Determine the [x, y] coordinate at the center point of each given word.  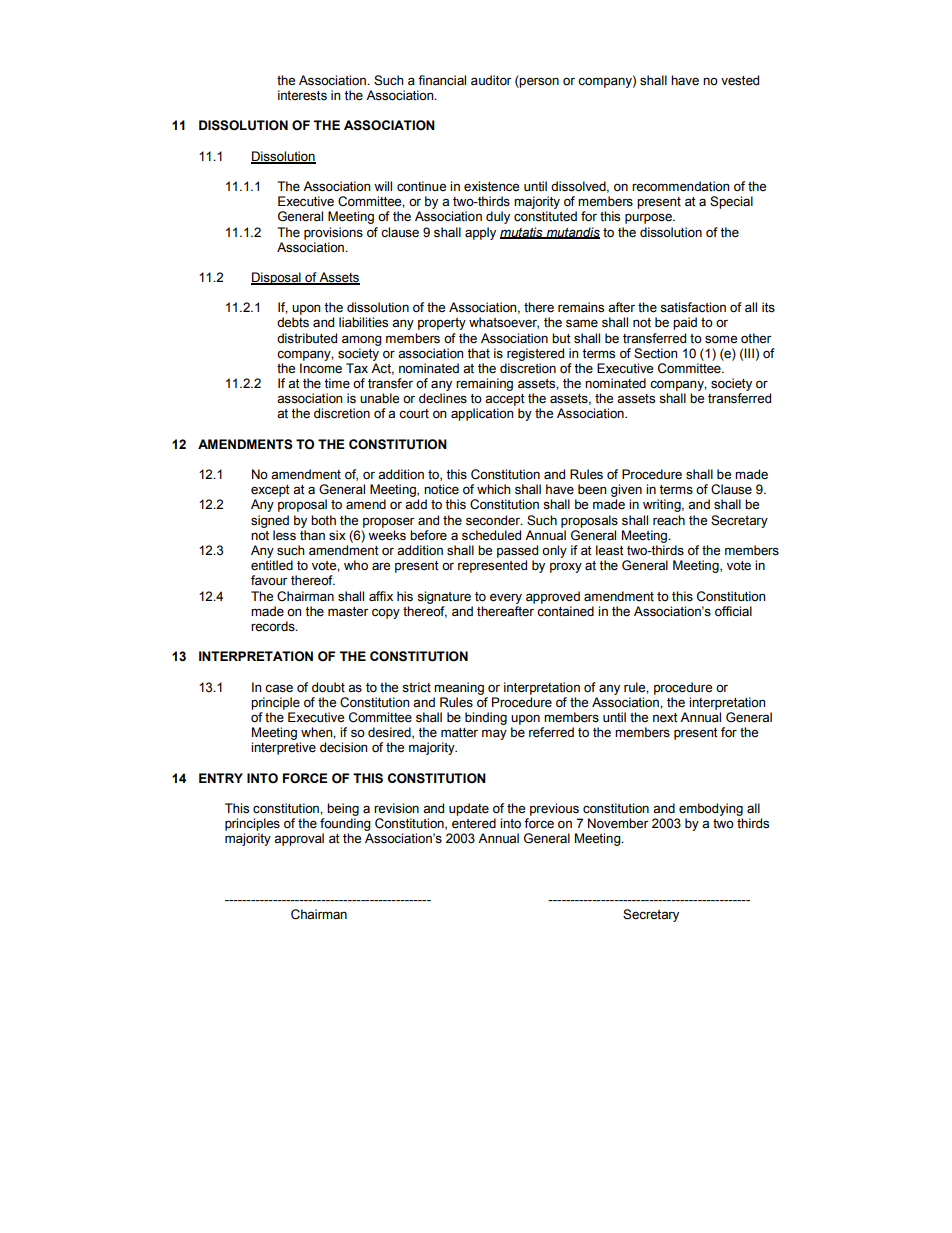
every [506, 598]
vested [740, 80]
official [733, 611]
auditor [491, 80]
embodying [711, 809]
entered [474, 823]
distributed [307, 338]
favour [269, 580]
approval [299, 839]
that [478, 353]
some [721, 339]
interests [302, 95]
